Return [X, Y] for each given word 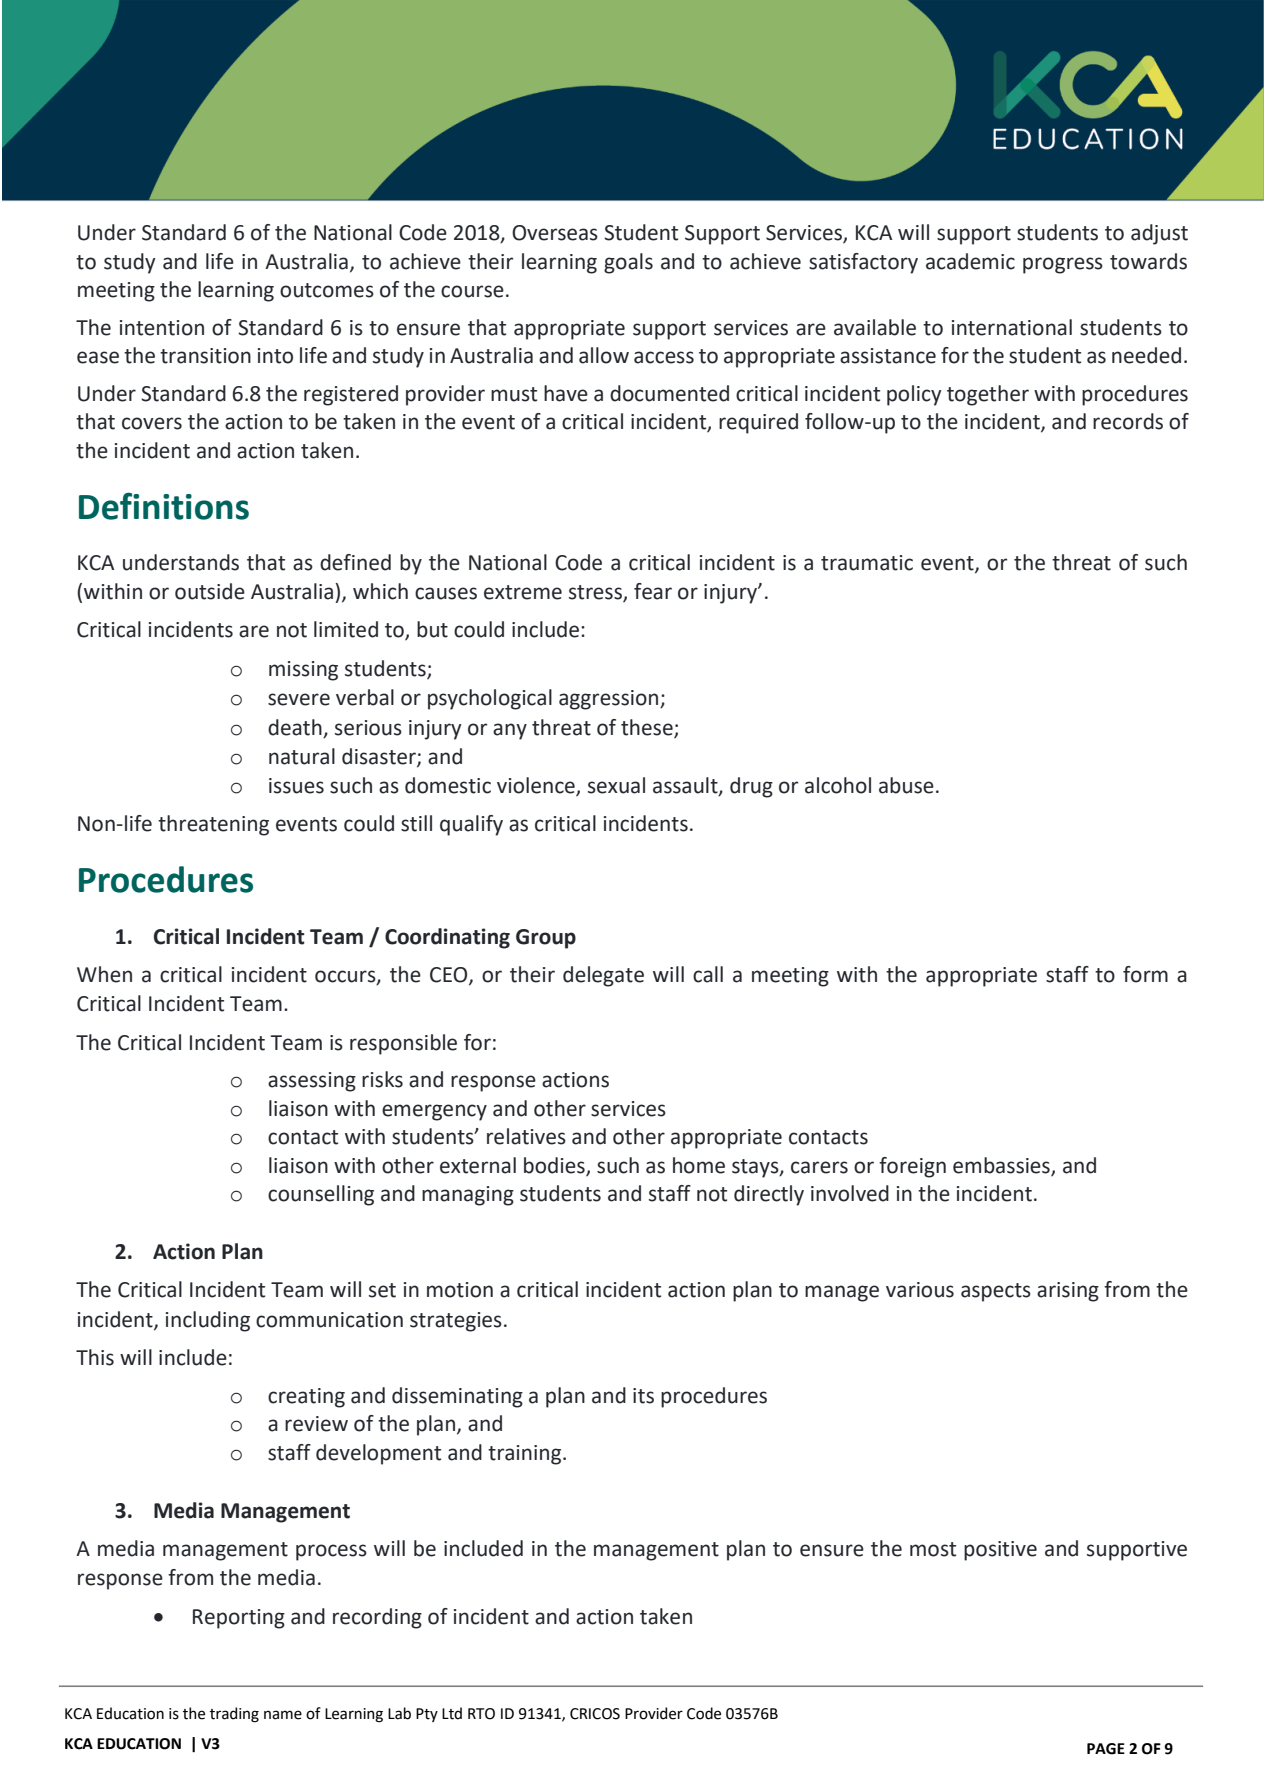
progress [1063, 265]
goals [628, 263]
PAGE [1106, 1749]
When [104, 974]
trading [234, 1715]
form [1145, 974]
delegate [603, 976]
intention [162, 328]
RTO [481, 1714]
